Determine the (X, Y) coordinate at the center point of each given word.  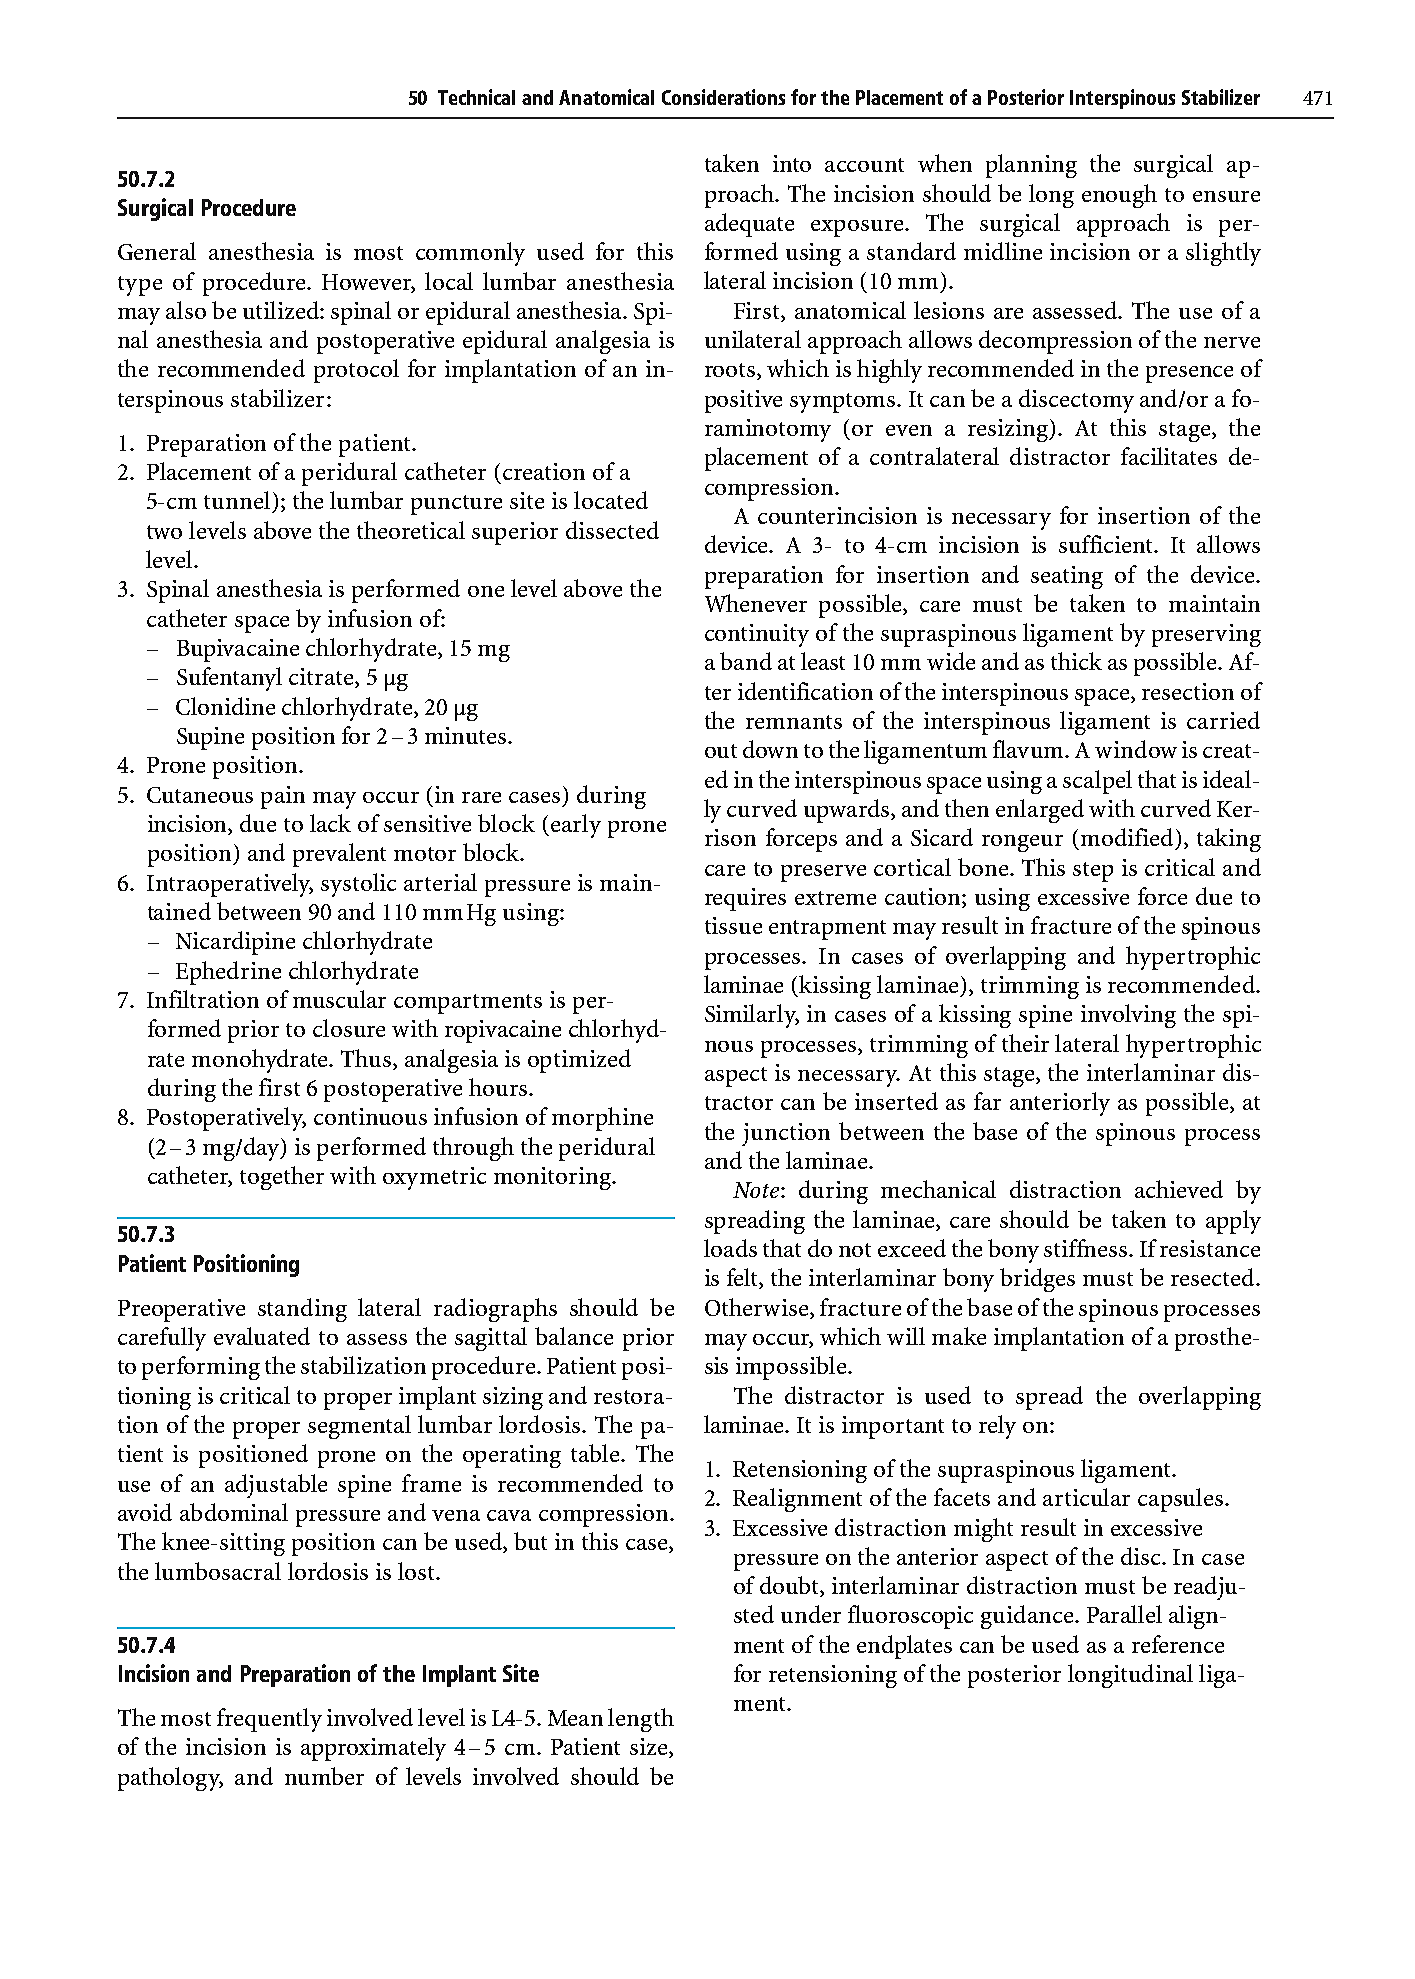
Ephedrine (228, 973)
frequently (269, 1720)
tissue (733, 925)
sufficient (1107, 544)
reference (1178, 1644)
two (164, 532)
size (650, 1748)
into (792, 163)
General (157, 251)
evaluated (262, 1336)
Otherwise (758, 1307)
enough (1119, 196)
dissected (612, 530)
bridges (1037, 1280)
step (1093, 872)
